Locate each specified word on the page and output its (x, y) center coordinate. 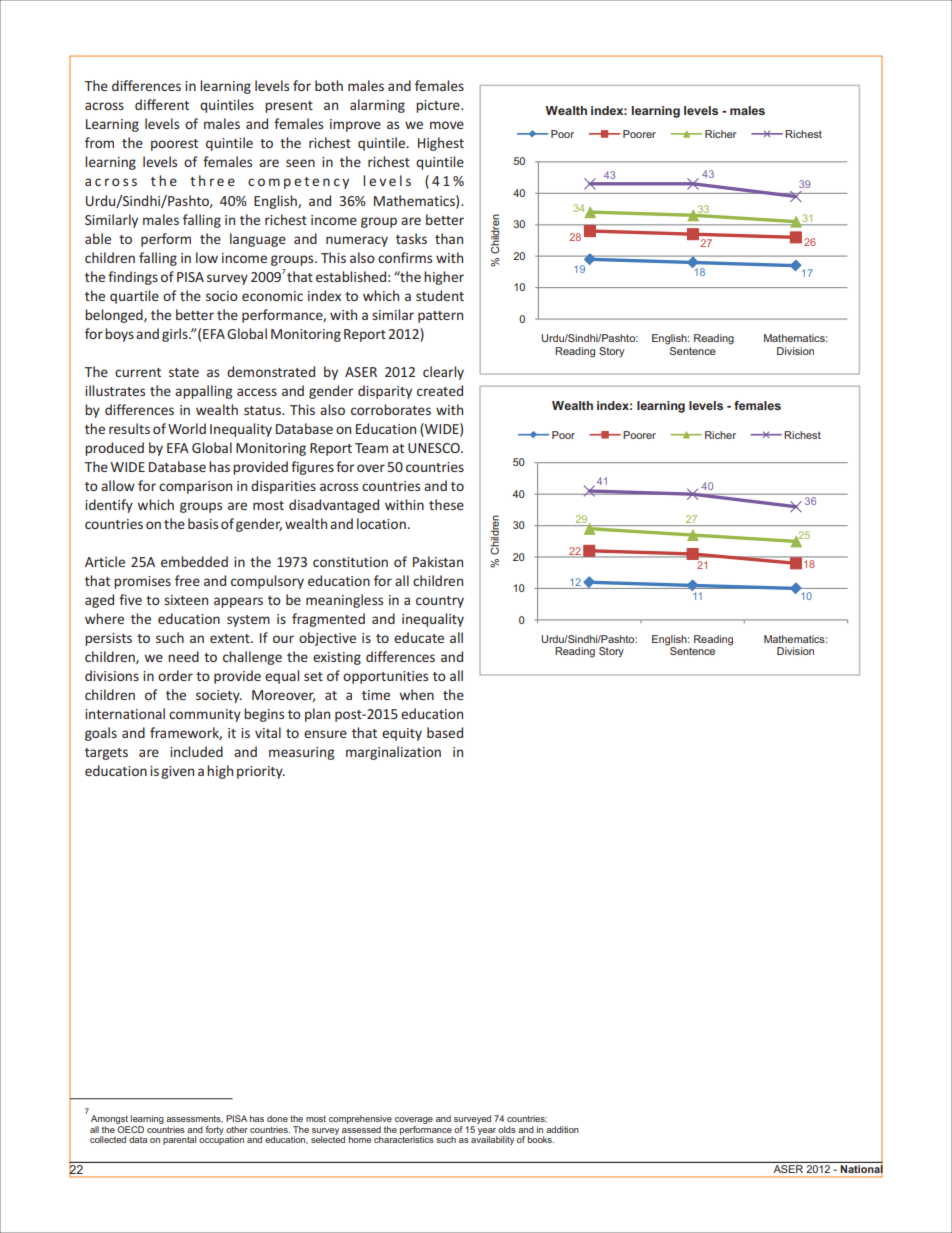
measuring (301, 753)
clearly (443, 373)
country (440, 602)
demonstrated (271, 371)
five (130, 599)
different (162, 104)
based (445, 732)
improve (355, 125)
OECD (130, 1128)
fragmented (328, 620)
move (447, 125)
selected (328, 1138)
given (177, 772)
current (138, 372)
